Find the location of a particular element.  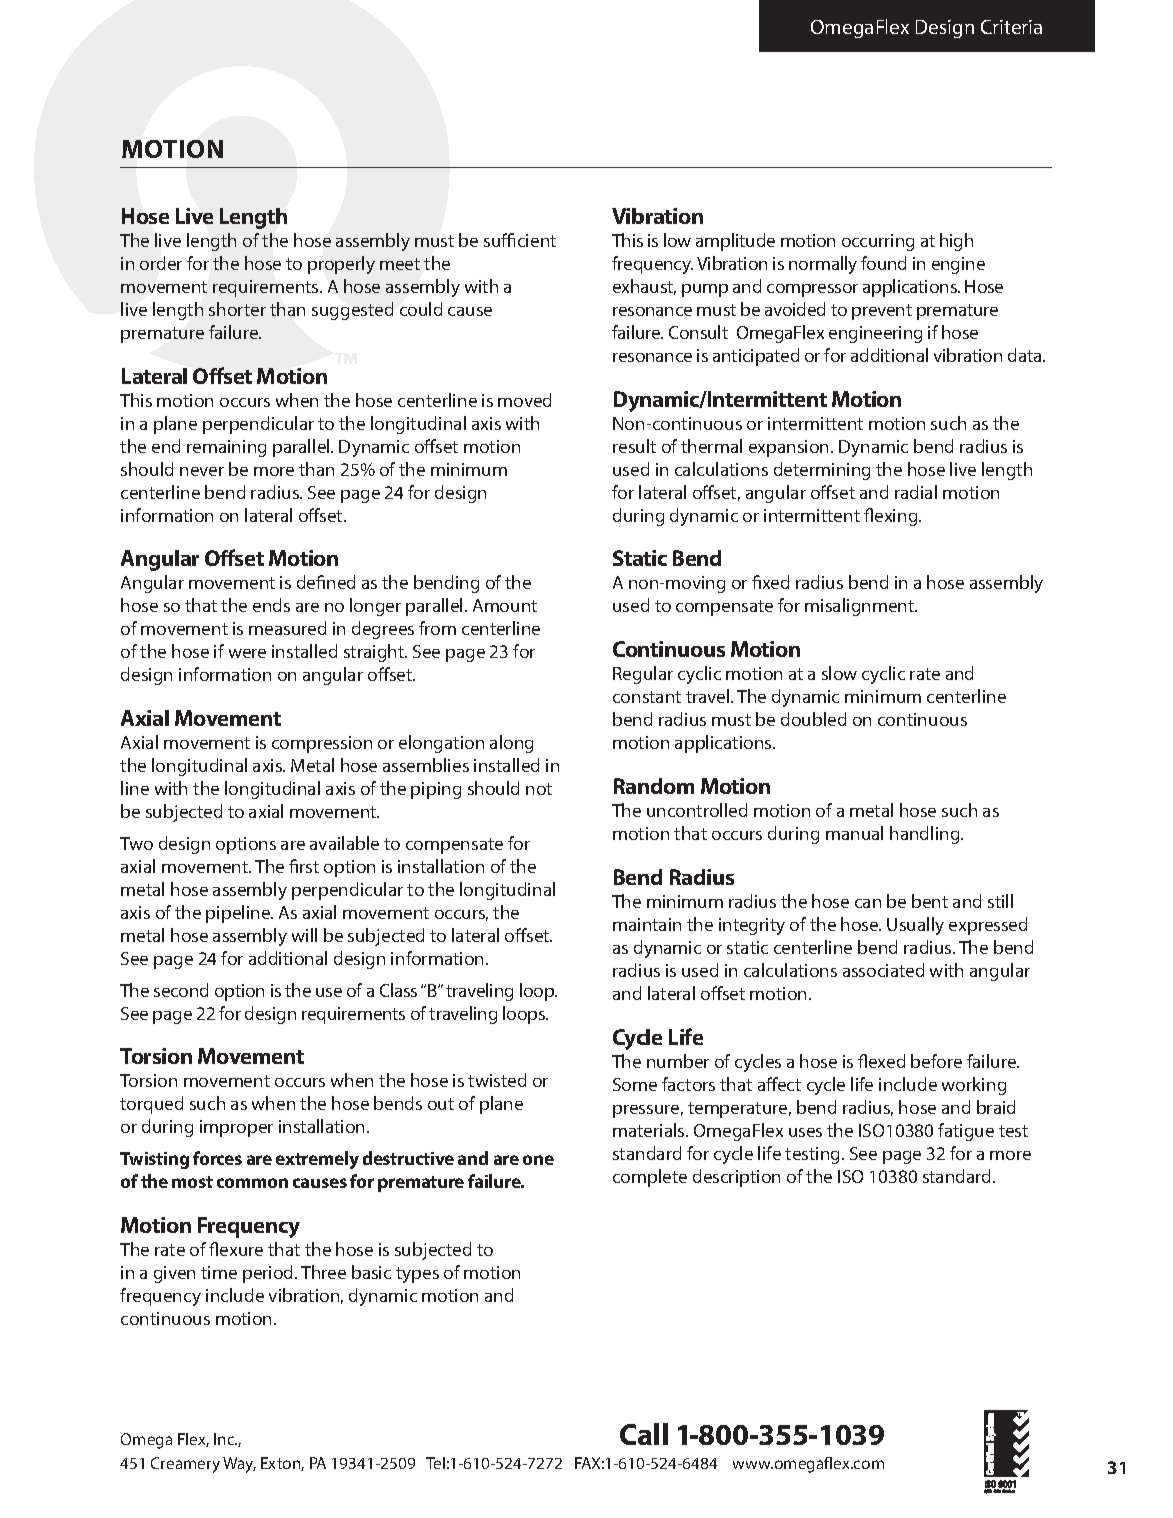

description is located at coordinates (736, 1178).
